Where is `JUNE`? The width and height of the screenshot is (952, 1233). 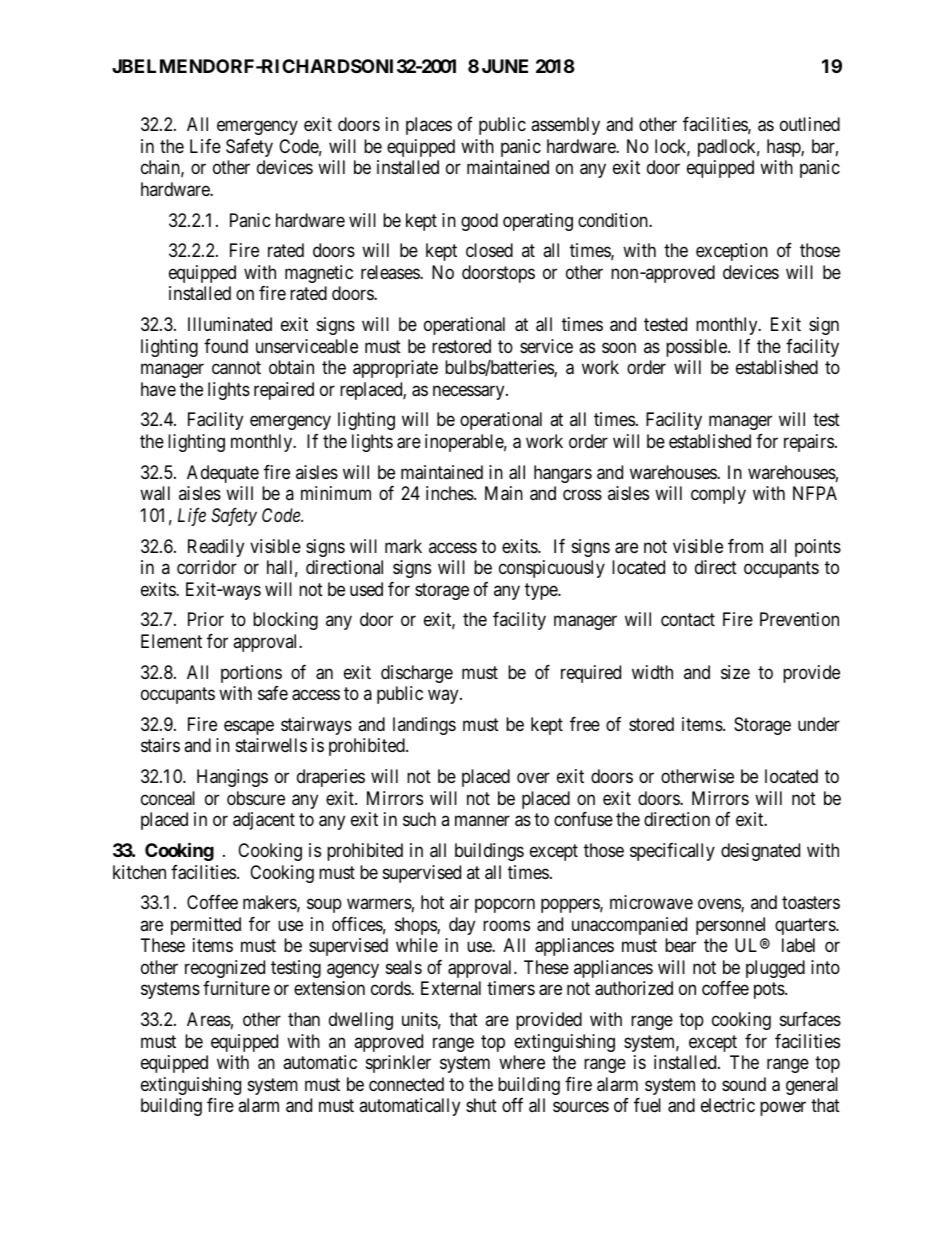 JUNE is located at coordinates (505, 66).
